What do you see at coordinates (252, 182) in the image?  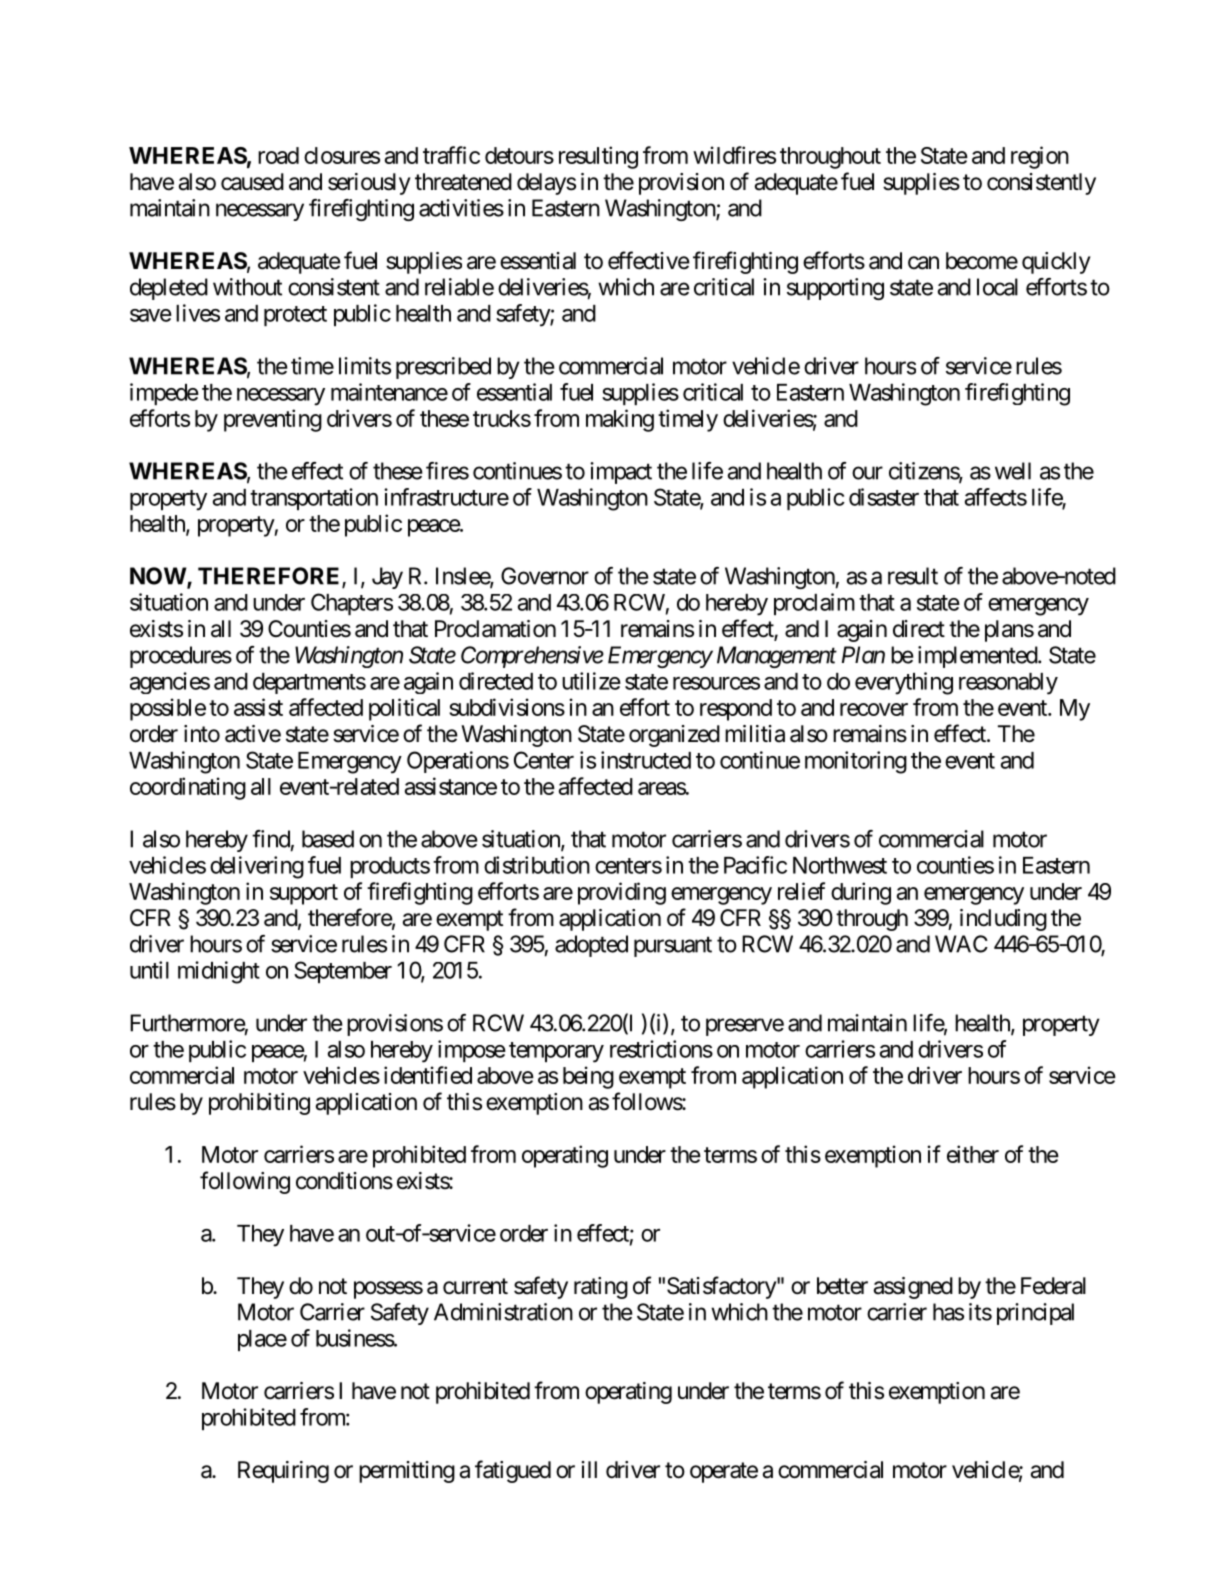 I see `caused` at bounding box center [252, 182].
